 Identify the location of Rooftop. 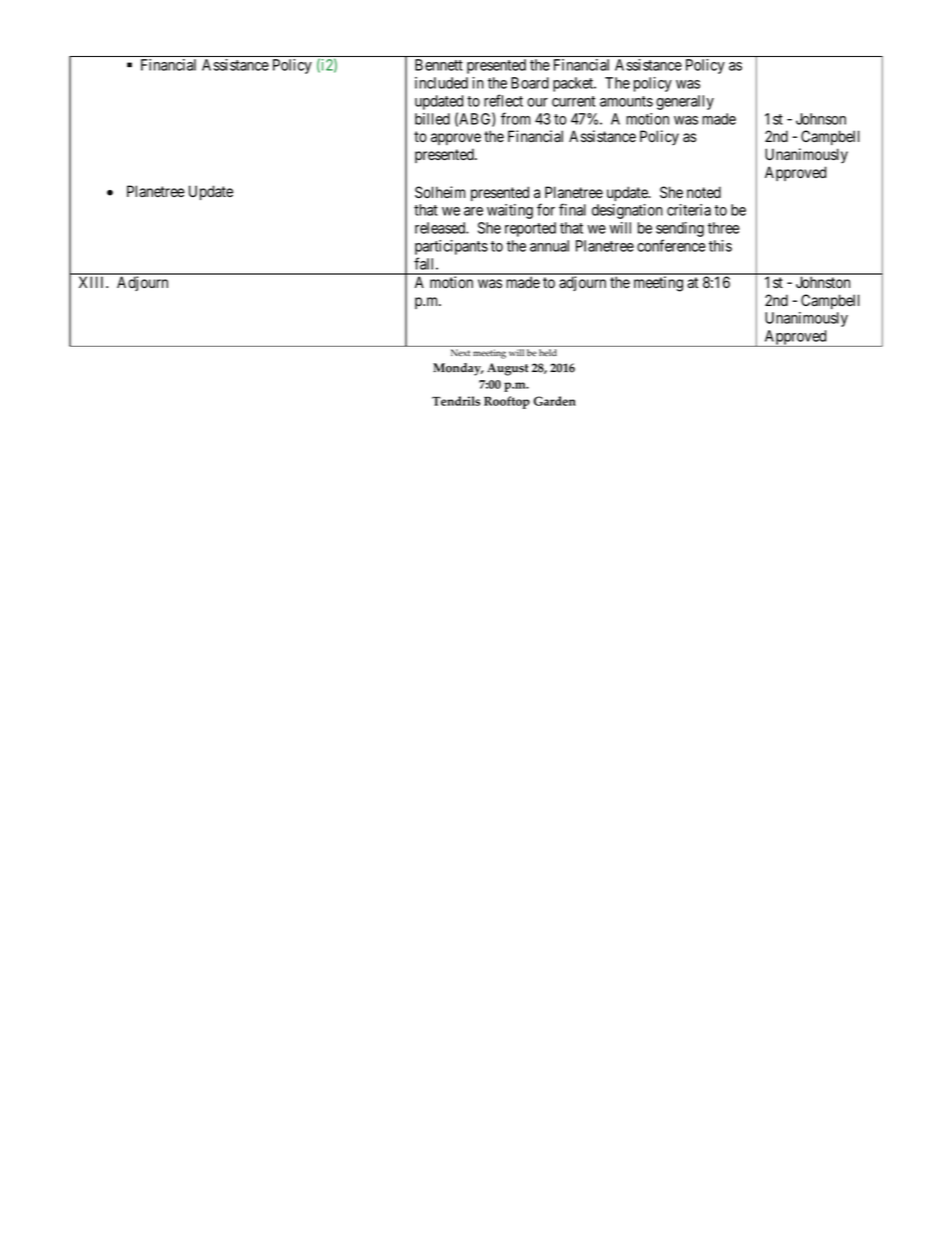
(507, 402).
